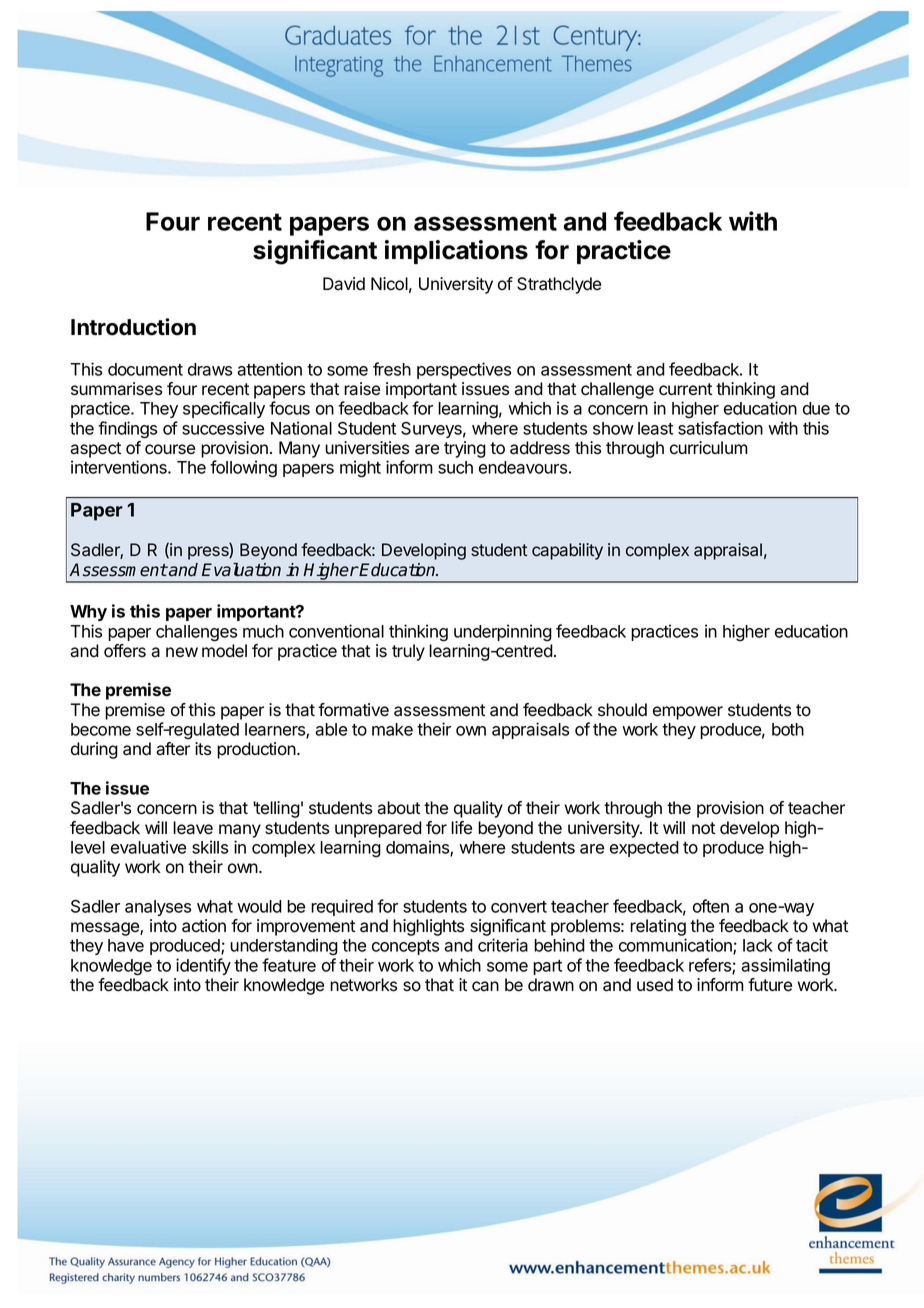 The image size is (924, 1308). Describe the element at coordinates (203, 966) in the document. I see `identify` at that location.
